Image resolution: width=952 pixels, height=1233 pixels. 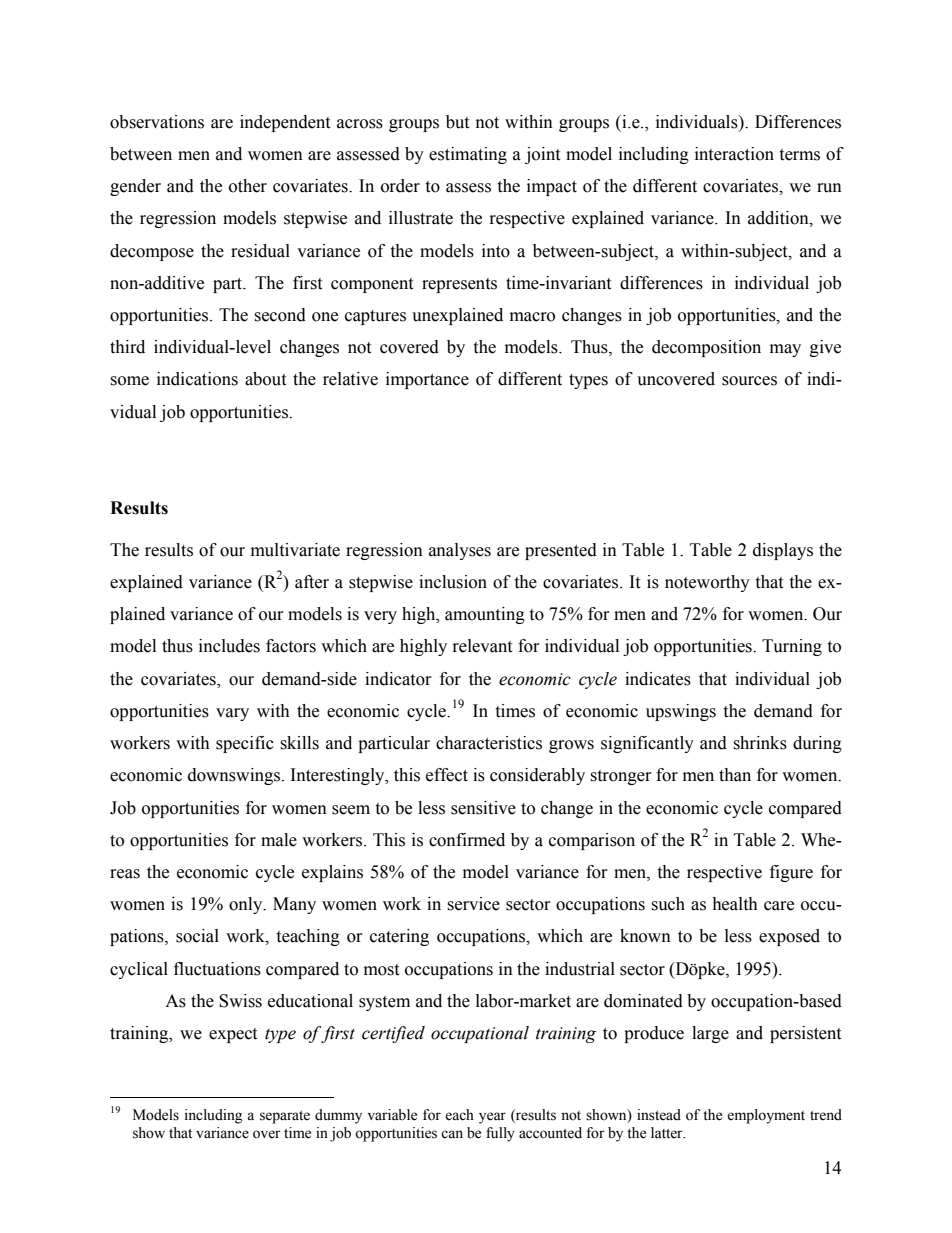 I want to click on interaction, so click(x=734, y=154).
